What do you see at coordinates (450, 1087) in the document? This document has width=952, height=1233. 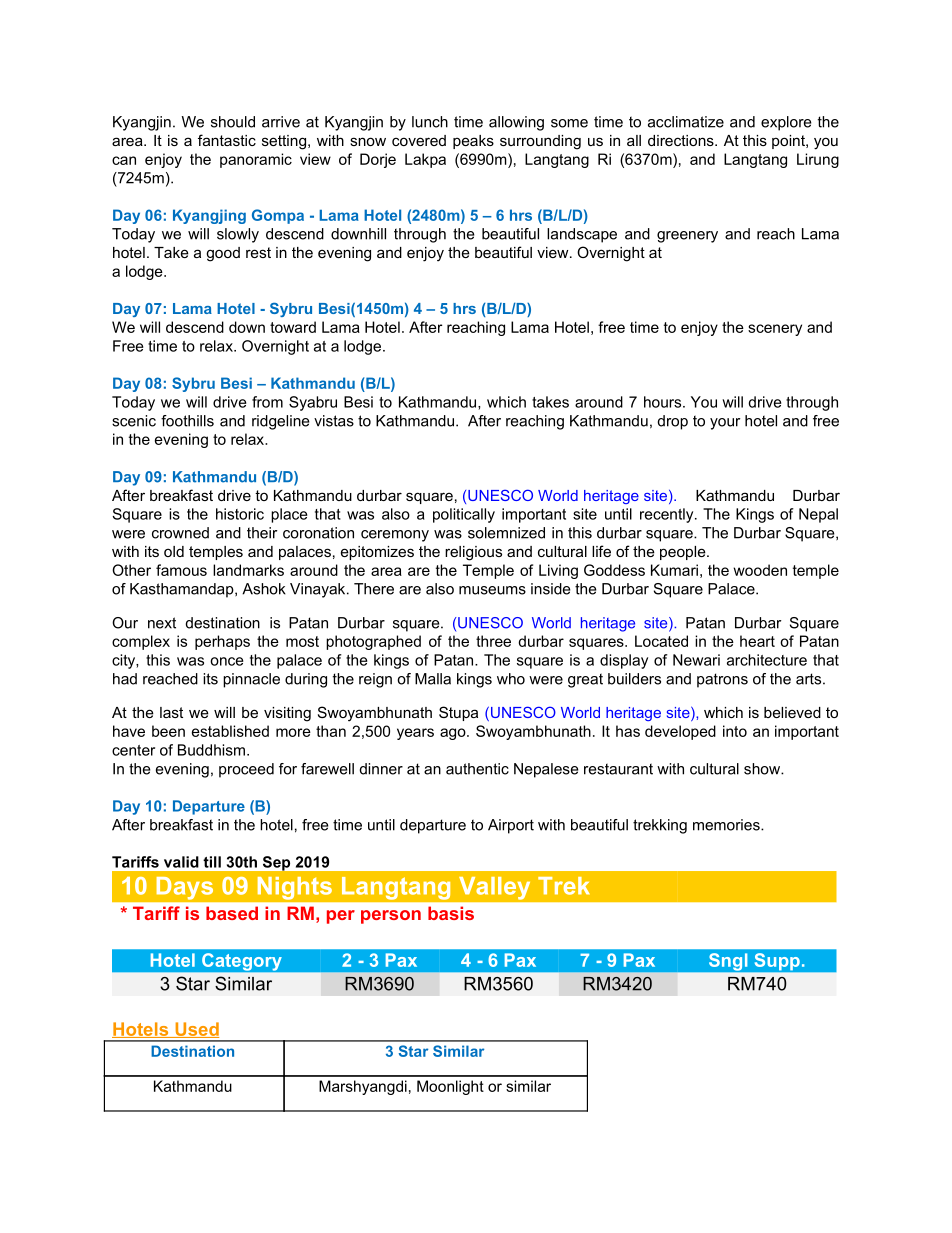 I see `Moonlight` at bounding box center [450, 1087].
